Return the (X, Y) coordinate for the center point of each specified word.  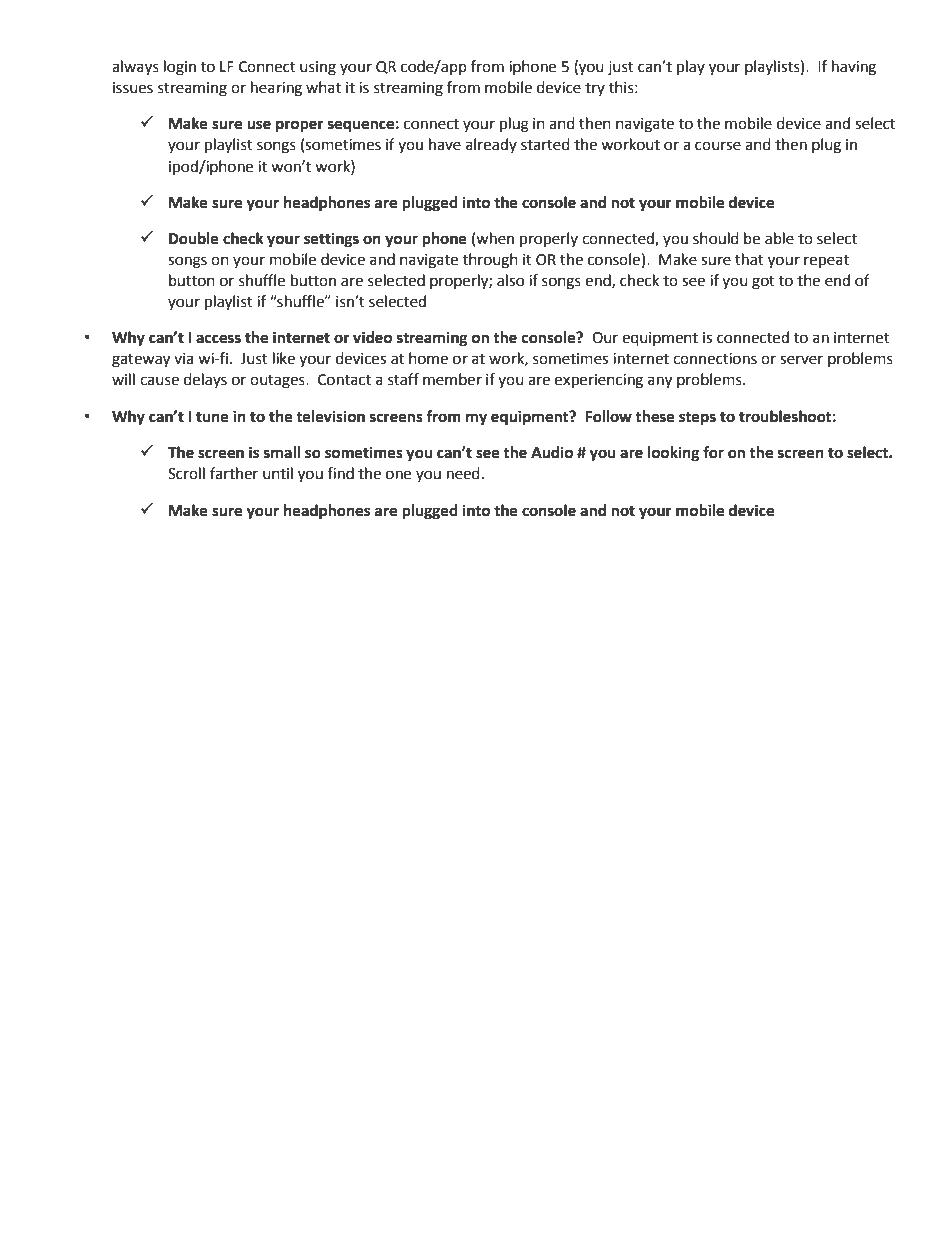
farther (234, 473)
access (218, 339)
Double (194, 238)
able (779, 238)
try (595, 89)
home (428, 358)
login (180, 68)
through (490, 261)
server (801, 360)
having (854, 68)
